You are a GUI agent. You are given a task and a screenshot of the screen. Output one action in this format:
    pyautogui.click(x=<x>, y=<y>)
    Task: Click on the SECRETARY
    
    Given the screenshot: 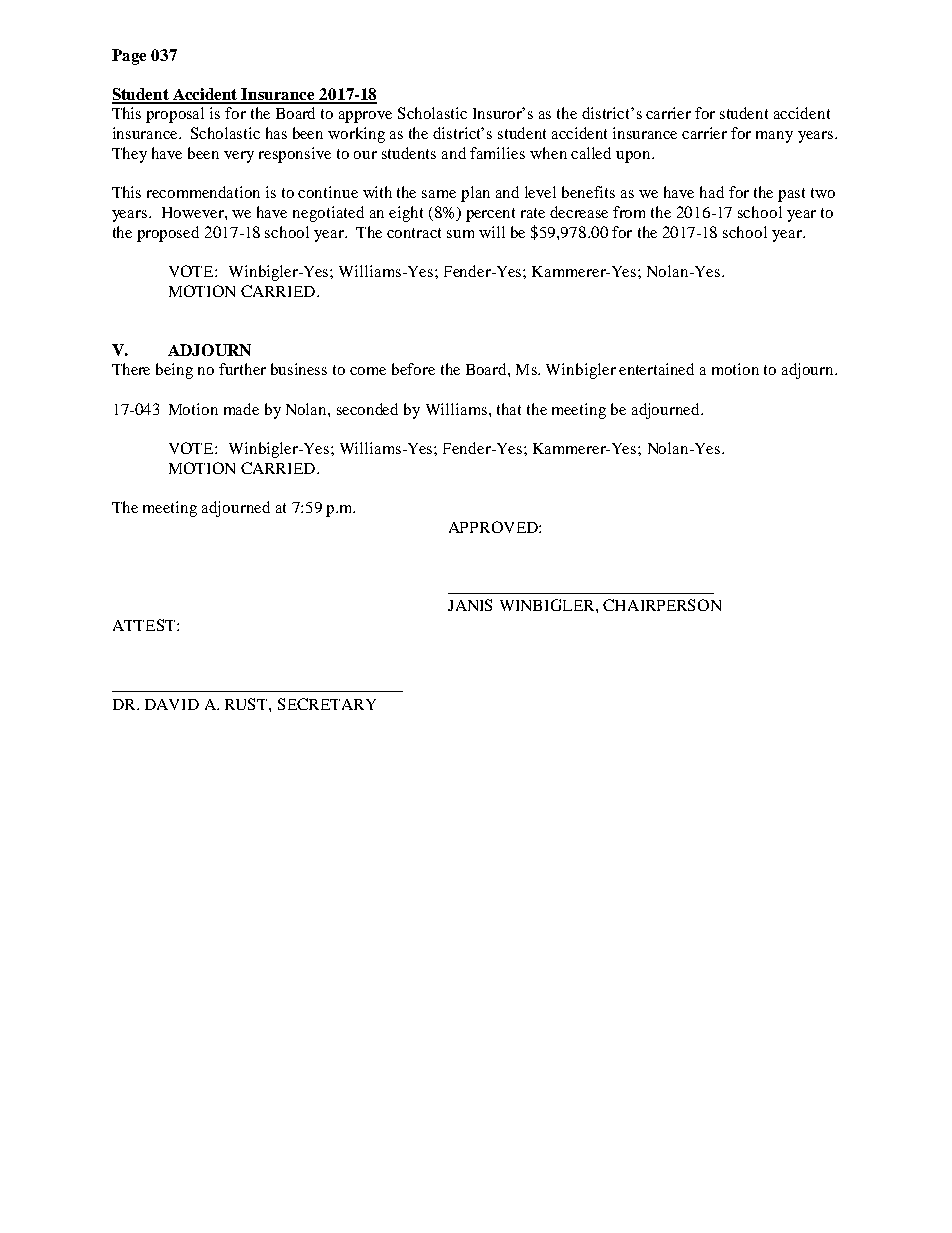 What is the action you would take?
    pyautogui.click(x=327, y=704)
